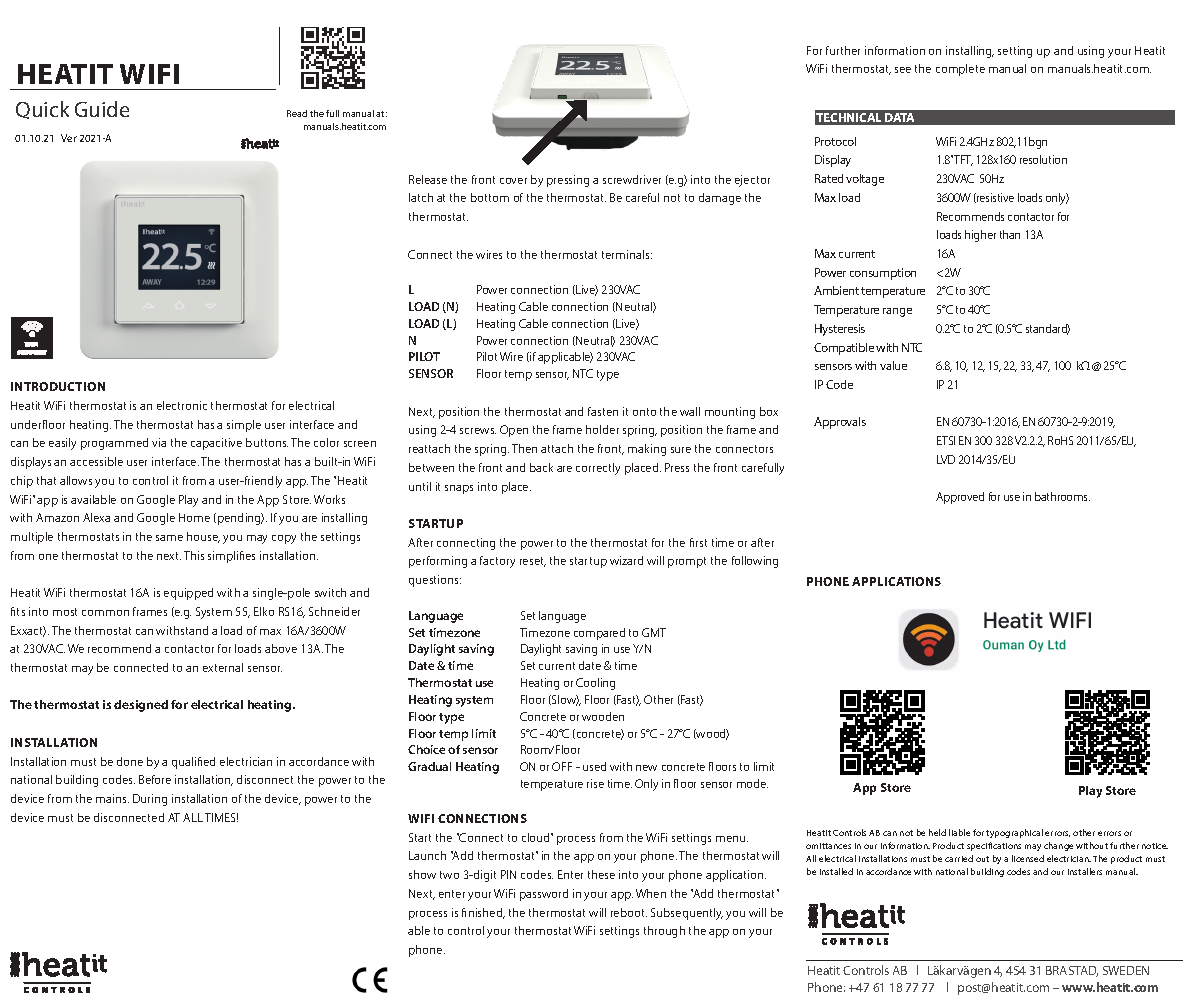 The height and width of the screenshot is (1008, 1194). What do you see at coordinates (422, 874) in the screenshot?
I see `show` at bounding box center [422, 874].
